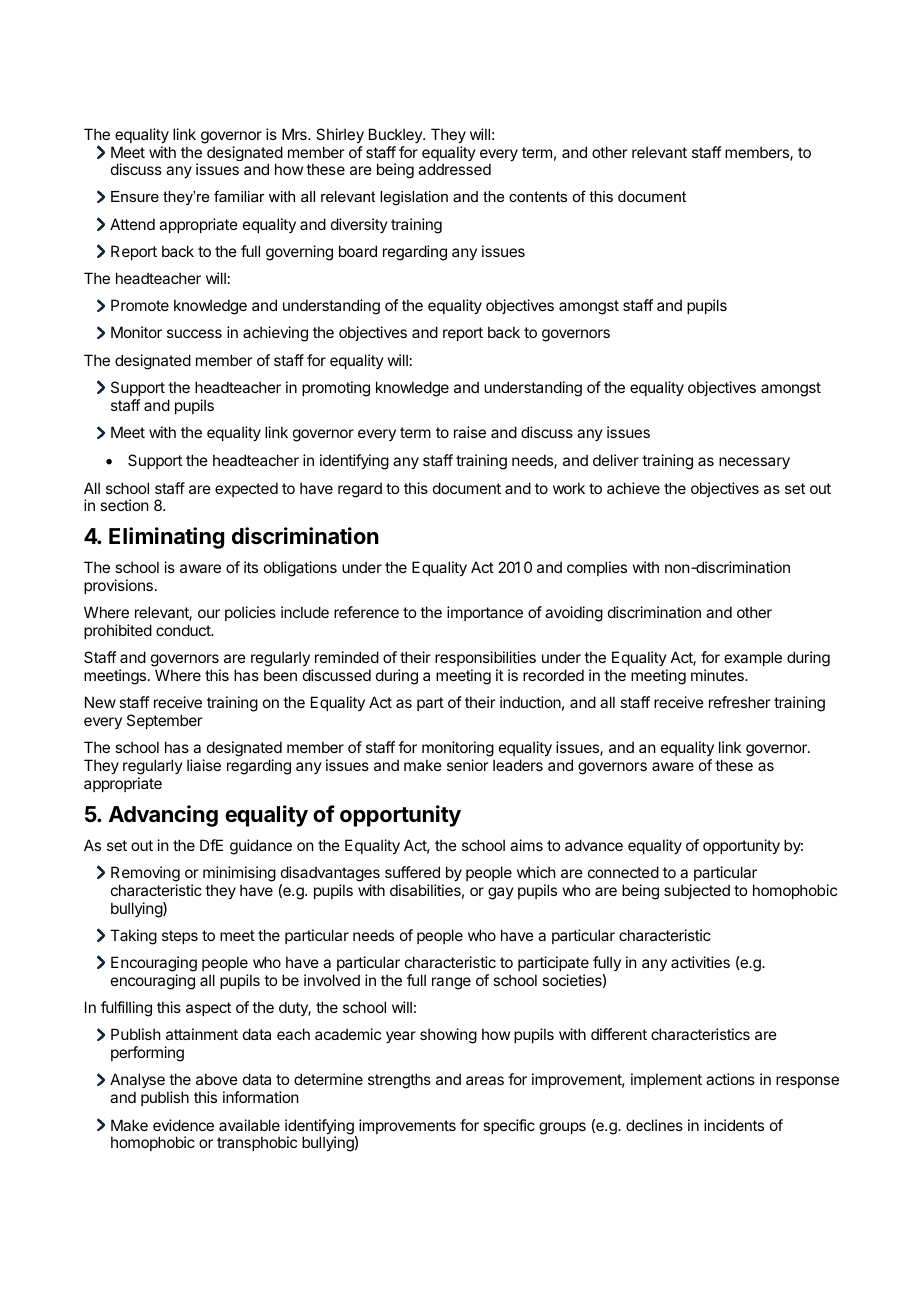 This image has height=1309, width=924. What do you see at coordinates (739, 702) in the image?
I see `refresher` at bounding box center [739, 702].
